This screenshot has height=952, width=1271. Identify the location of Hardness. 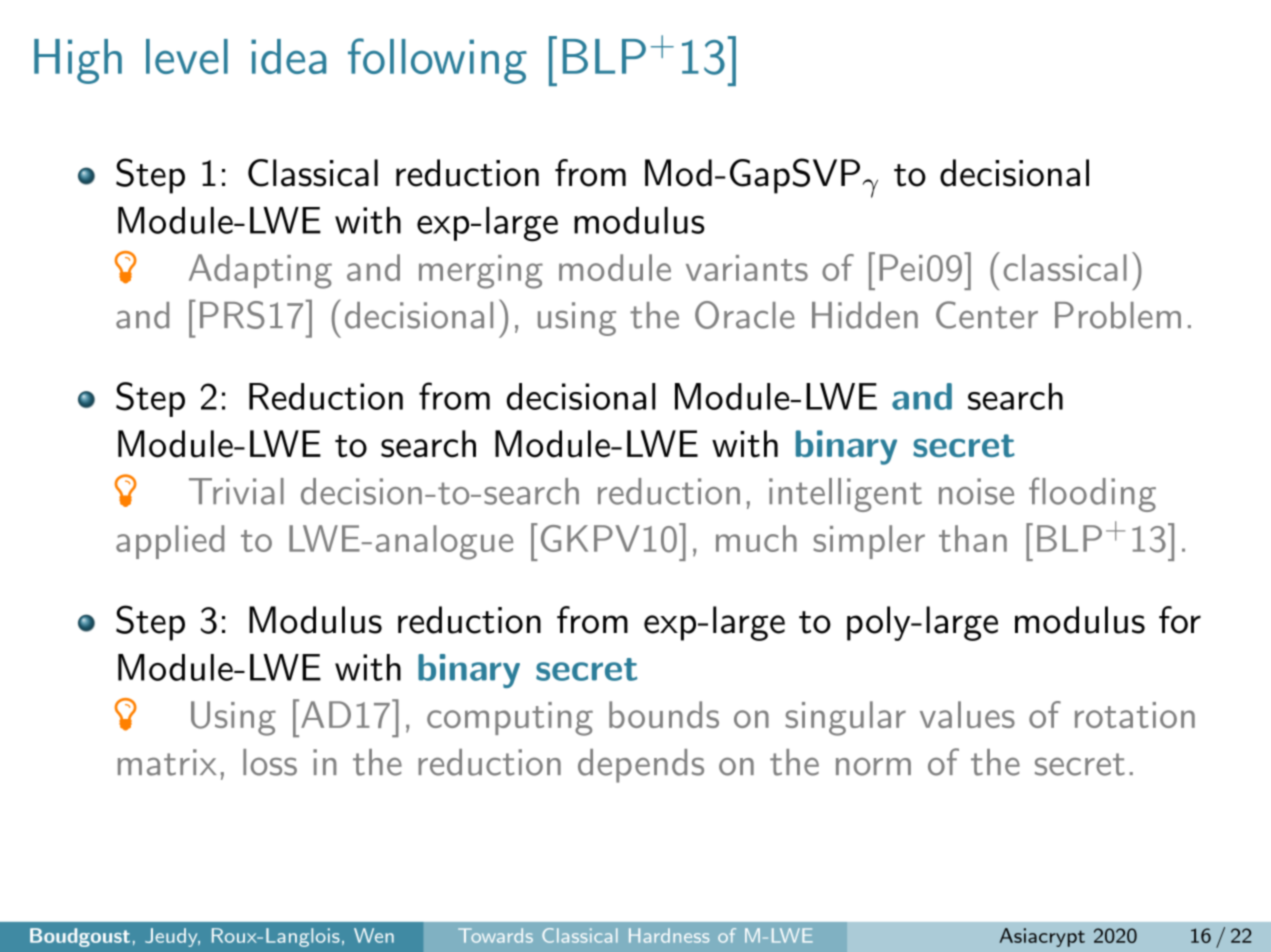
(669, 935).
